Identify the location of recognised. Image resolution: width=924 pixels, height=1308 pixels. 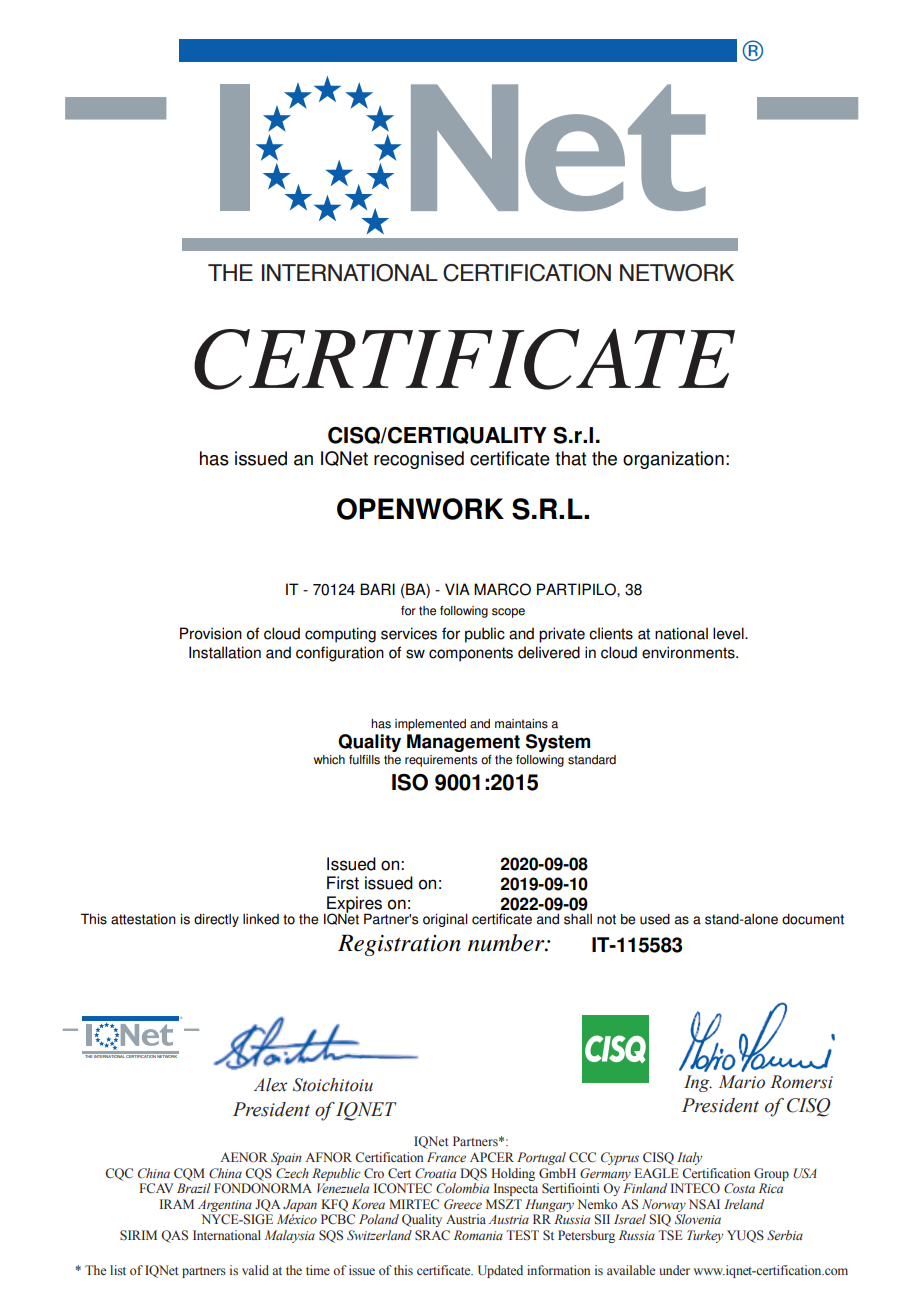
(419, 460).
